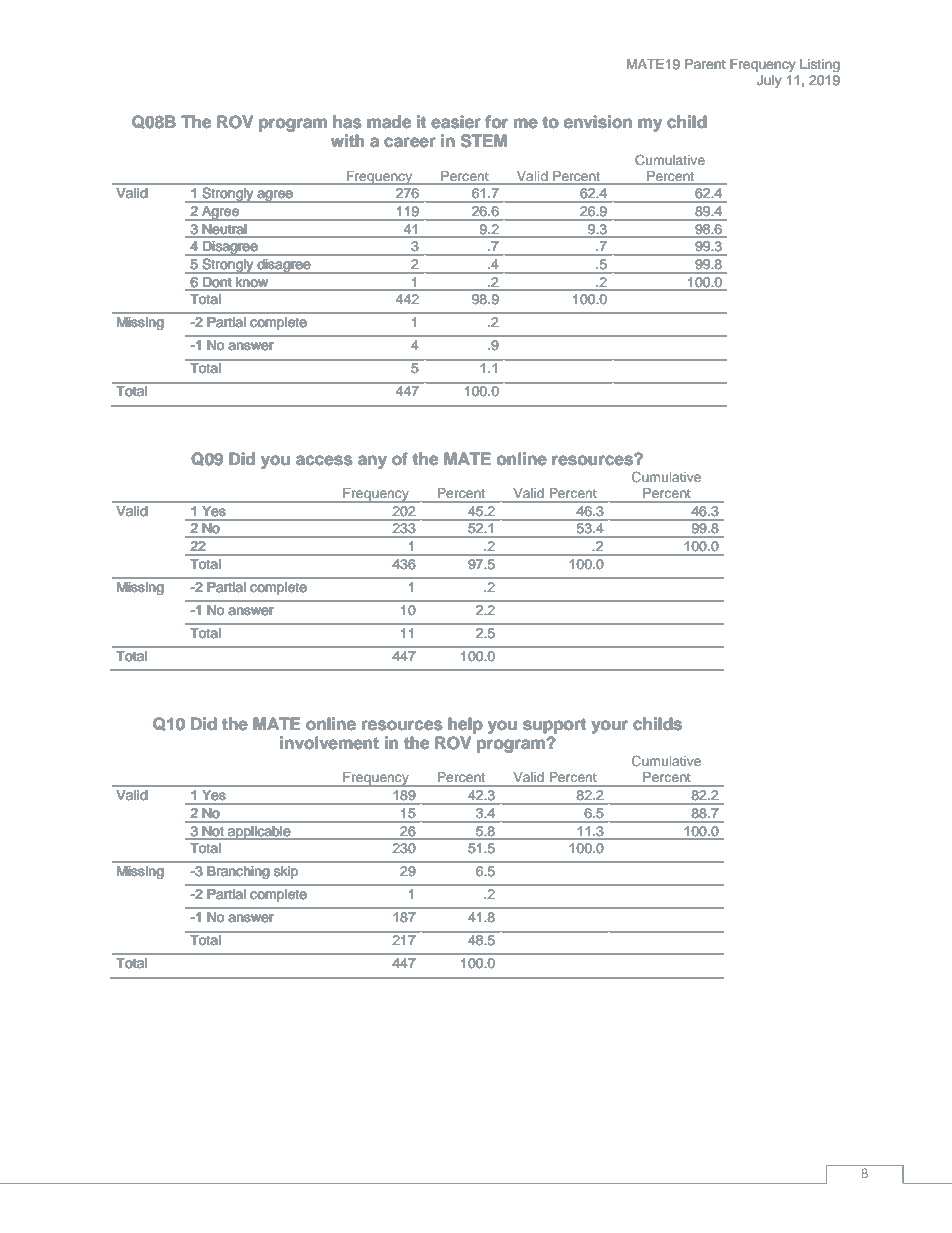  I want to click on skip, so click(286, 872).
